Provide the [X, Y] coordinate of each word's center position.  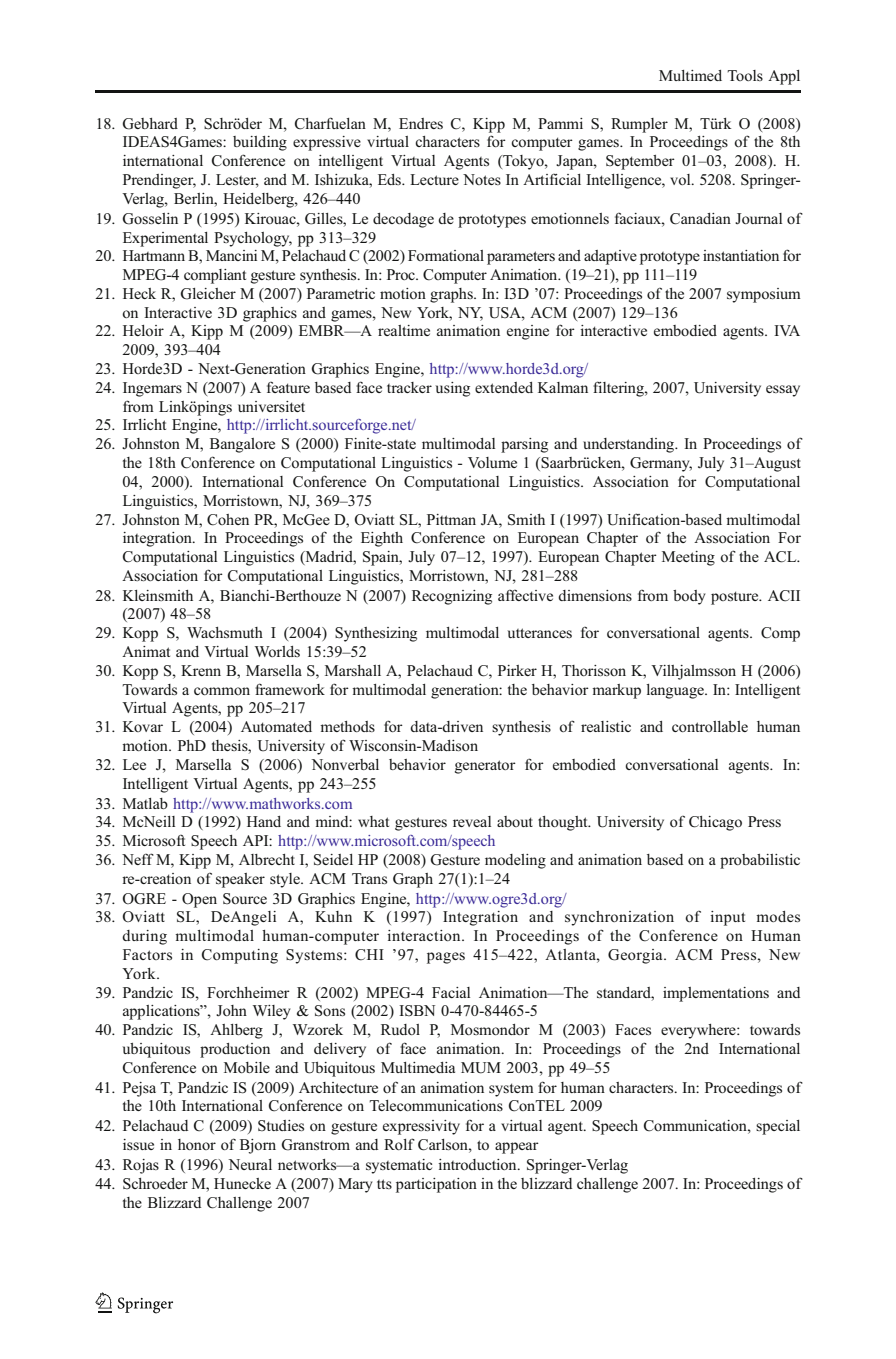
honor [197, 1144]
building [260, 143]
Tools [745, 75]
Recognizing [452, 597]
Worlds [277, 651]
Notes [482, 179]
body [689, 597]
